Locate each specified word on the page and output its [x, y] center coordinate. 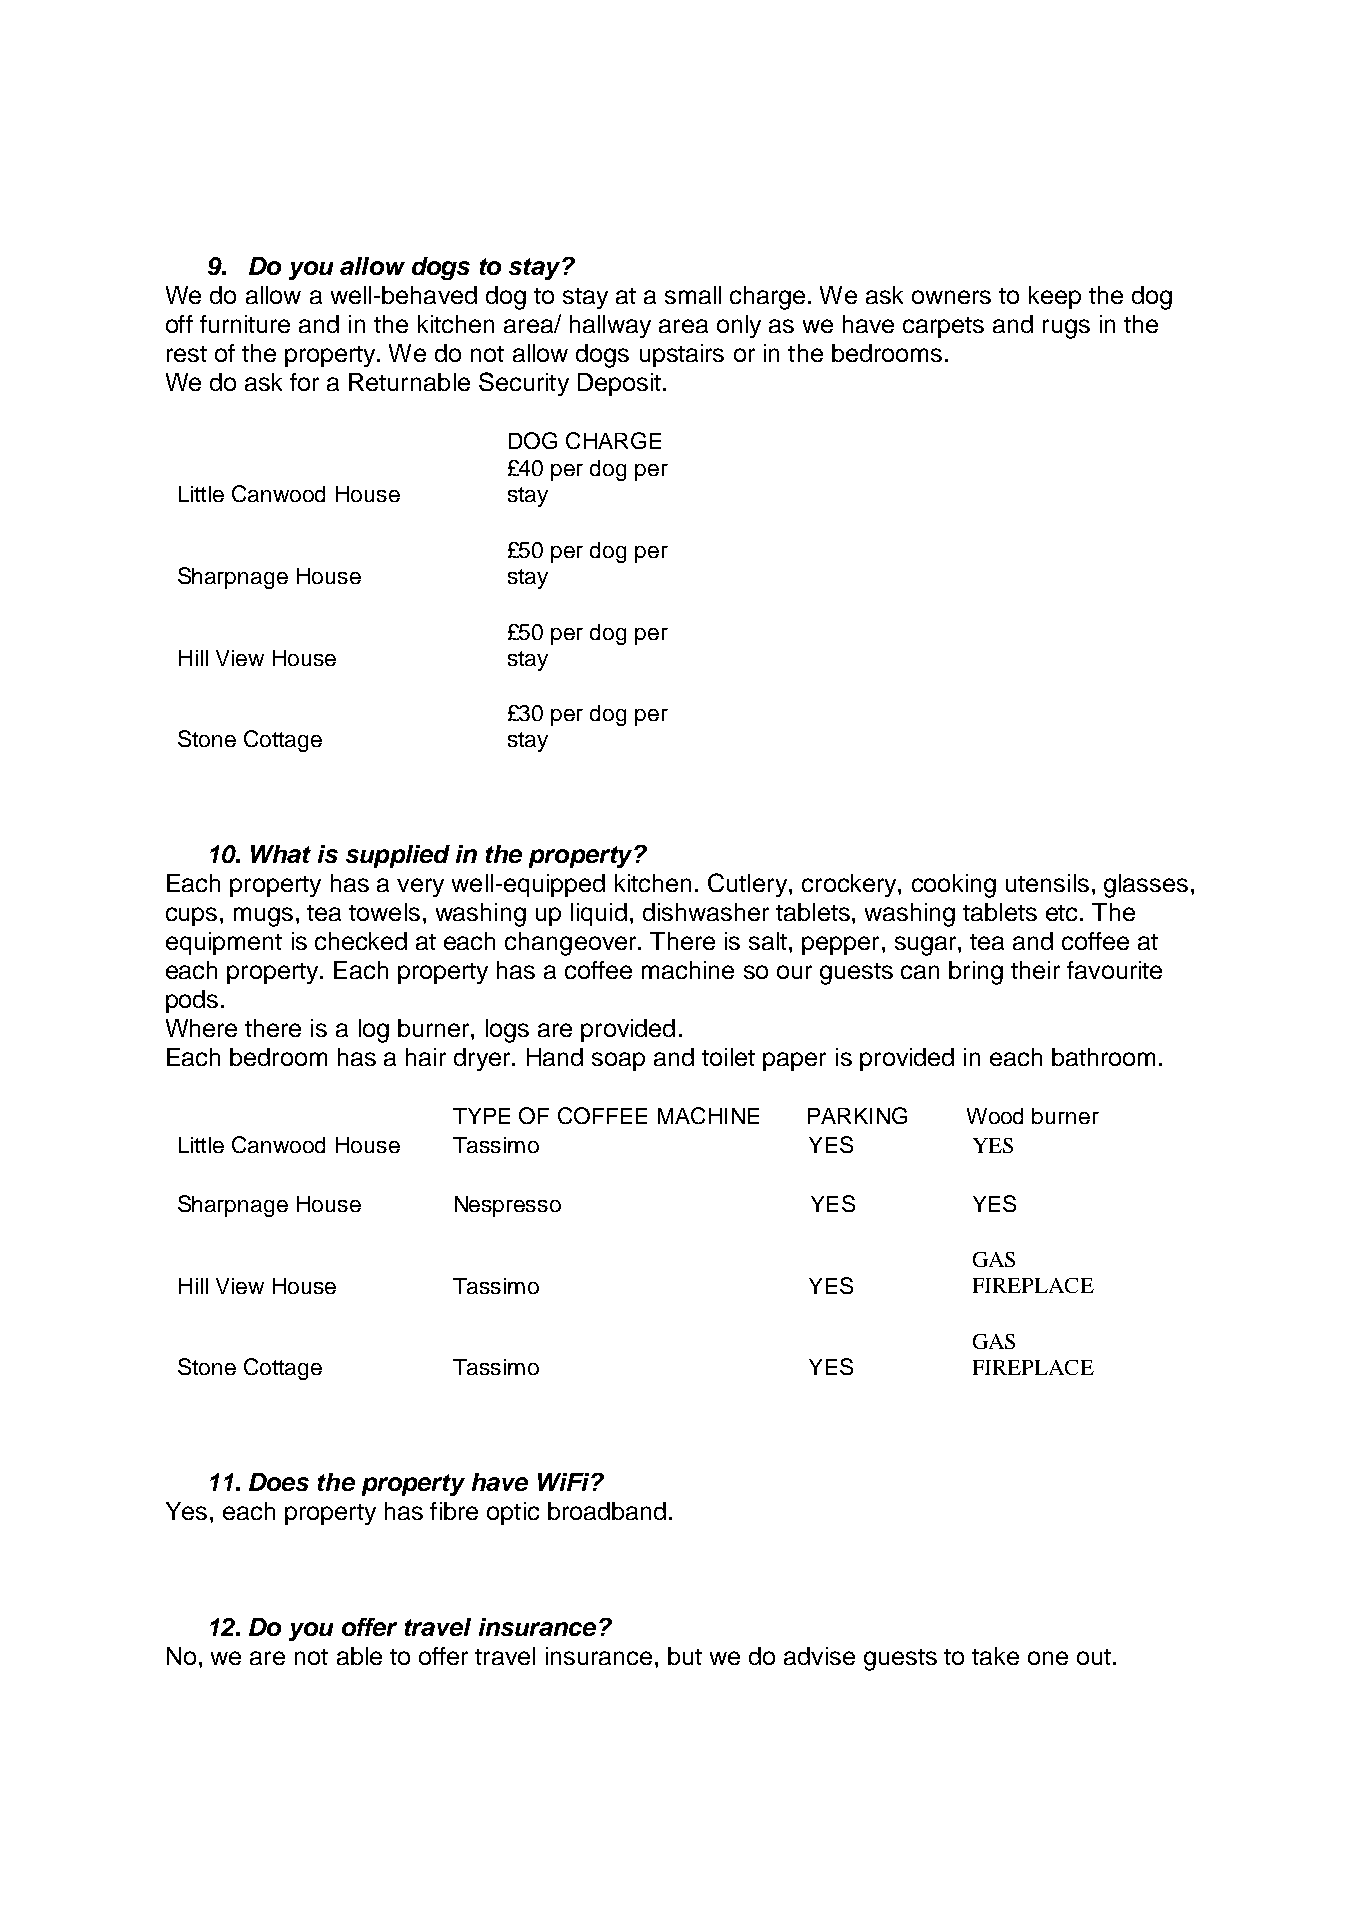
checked [361, 941]
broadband [607, 1511]
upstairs [682, 355]
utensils [1047, 883]
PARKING [857, 1115]
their [1035, 970]
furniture [245, 324]
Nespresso [508, 1206]
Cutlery [749, 885]
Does [279, 1482]
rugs [1066, 329]
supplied [398, 856]
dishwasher [706, 912]
